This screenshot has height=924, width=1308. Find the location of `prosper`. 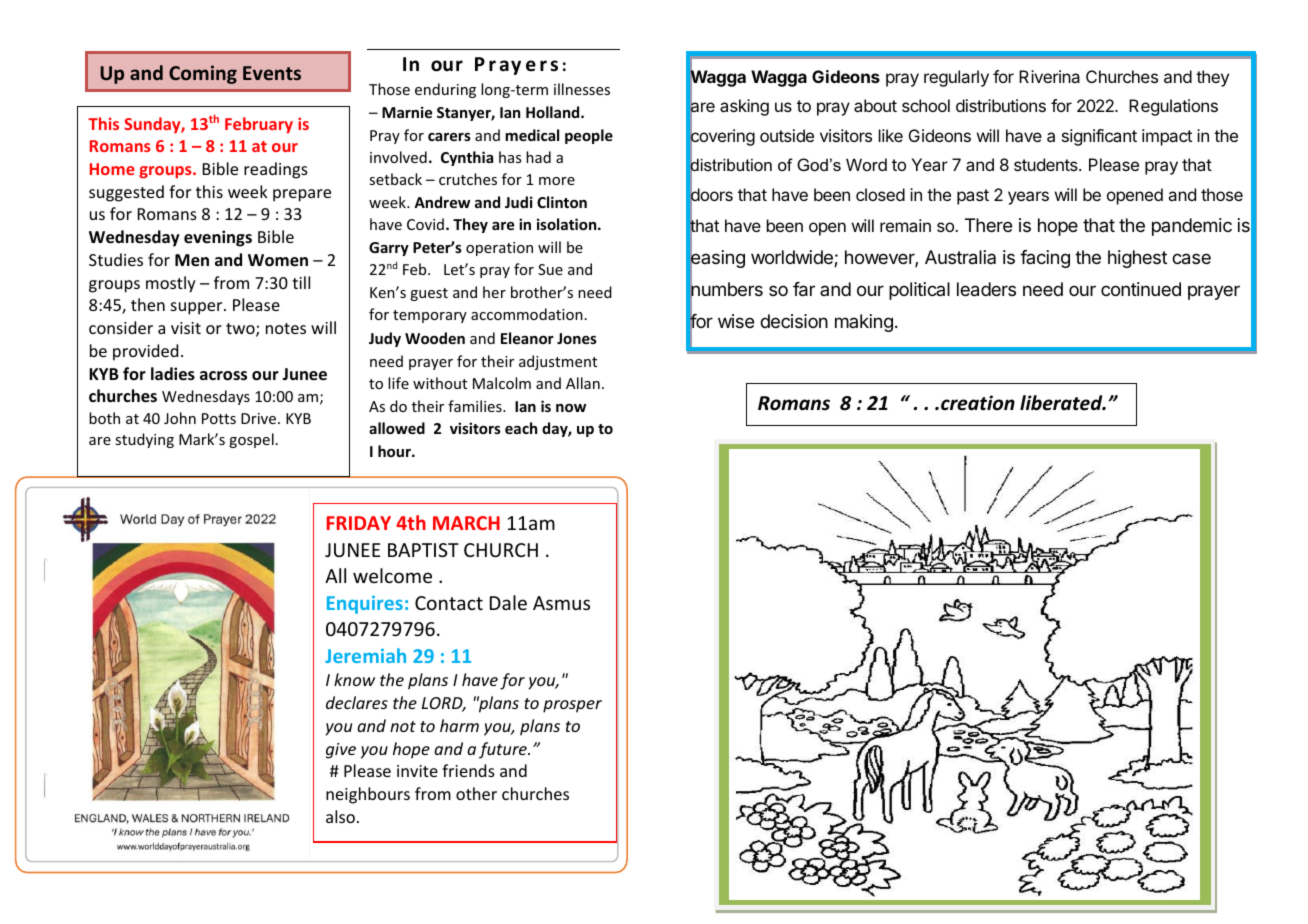

prosper is located at coordinates (572, 706).
